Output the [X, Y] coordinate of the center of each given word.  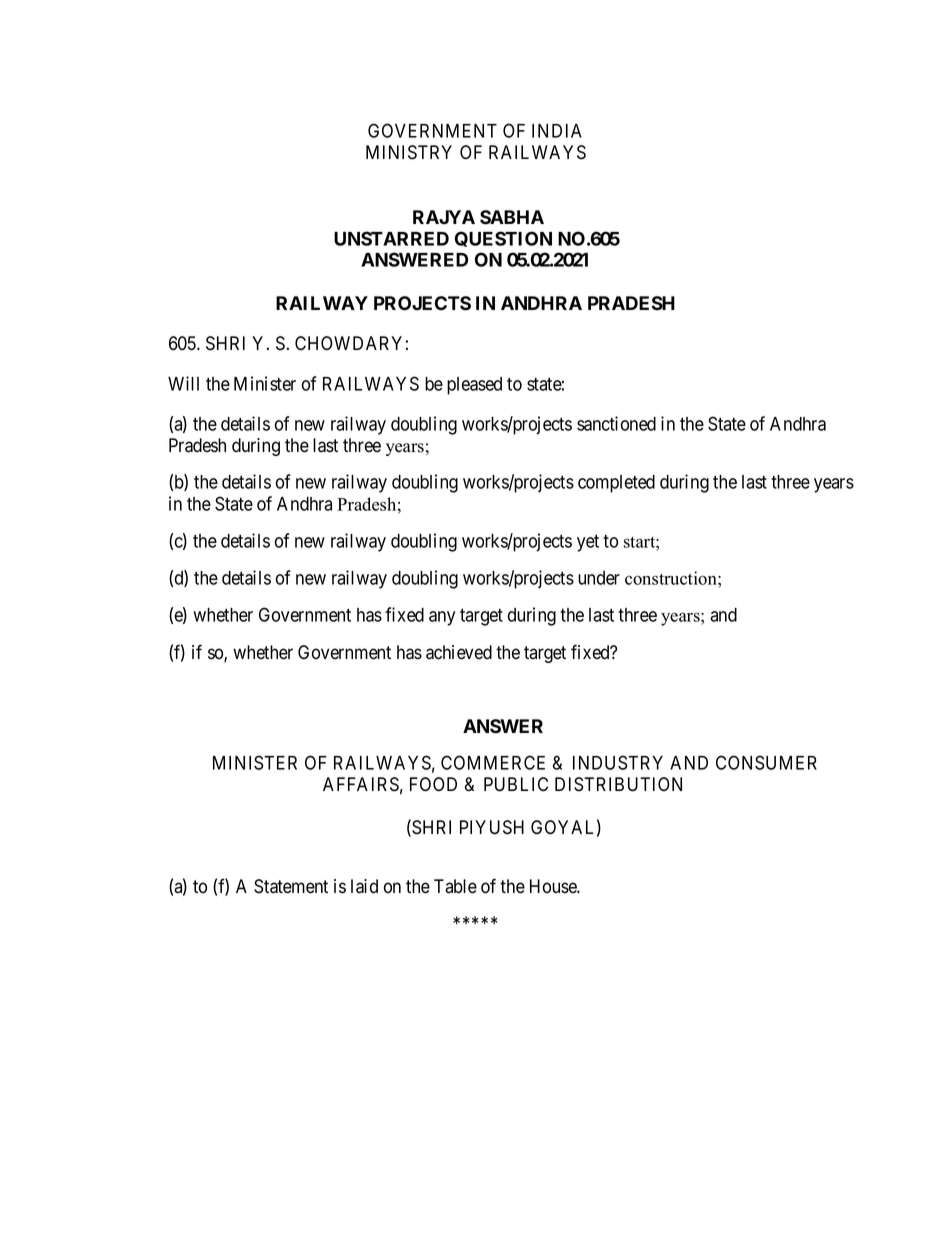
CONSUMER [766, 762]
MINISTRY [409, 152]
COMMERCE [493, 762]
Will [183, 383]
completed [616, 484]
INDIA [557, 131]
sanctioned [616, 423]
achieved [459, 652]
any [442, 618]
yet [588, 543]
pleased [474, 386]
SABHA [512, 217]
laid [364, 886]
